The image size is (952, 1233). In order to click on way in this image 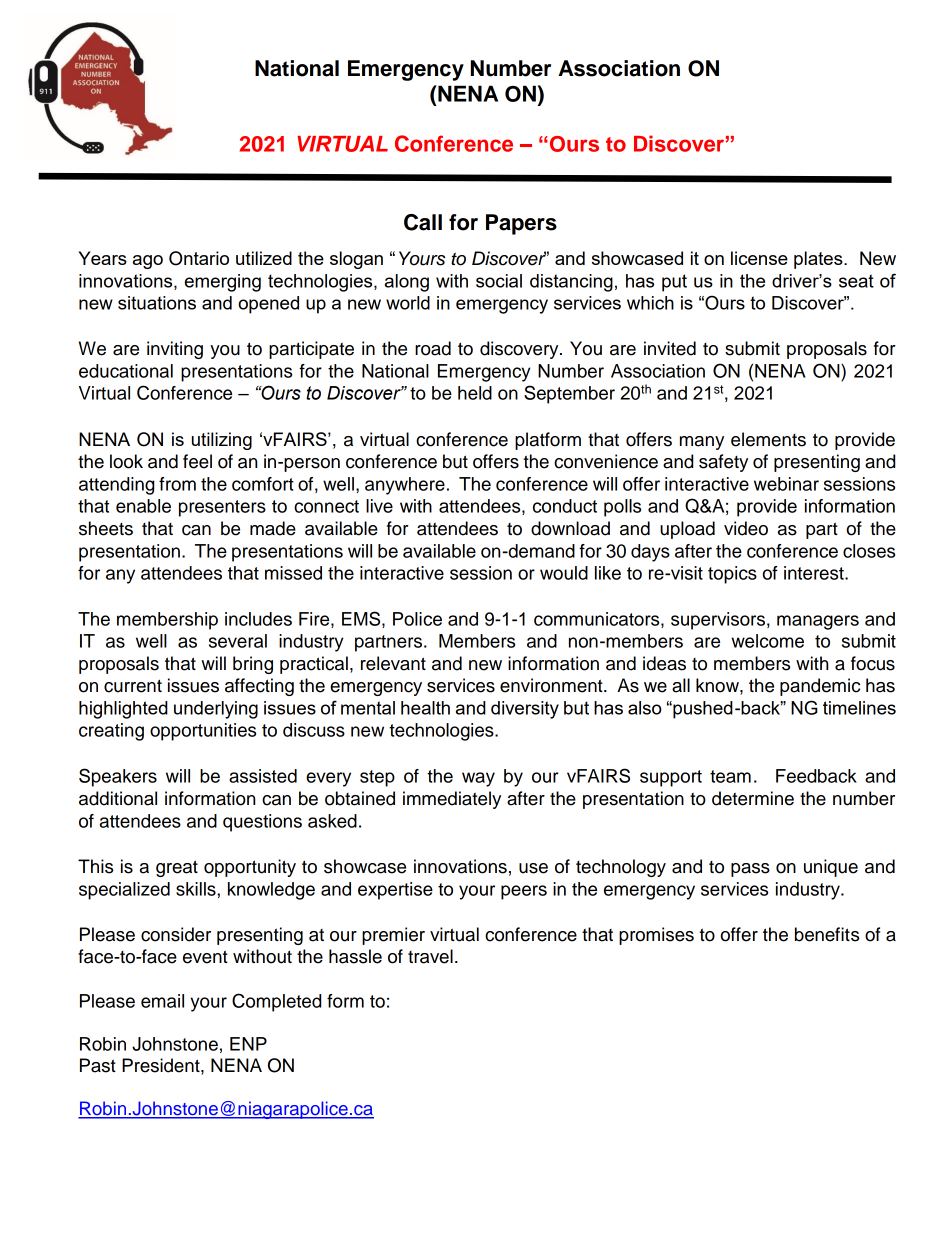, I will do `click(478, 779)`.
